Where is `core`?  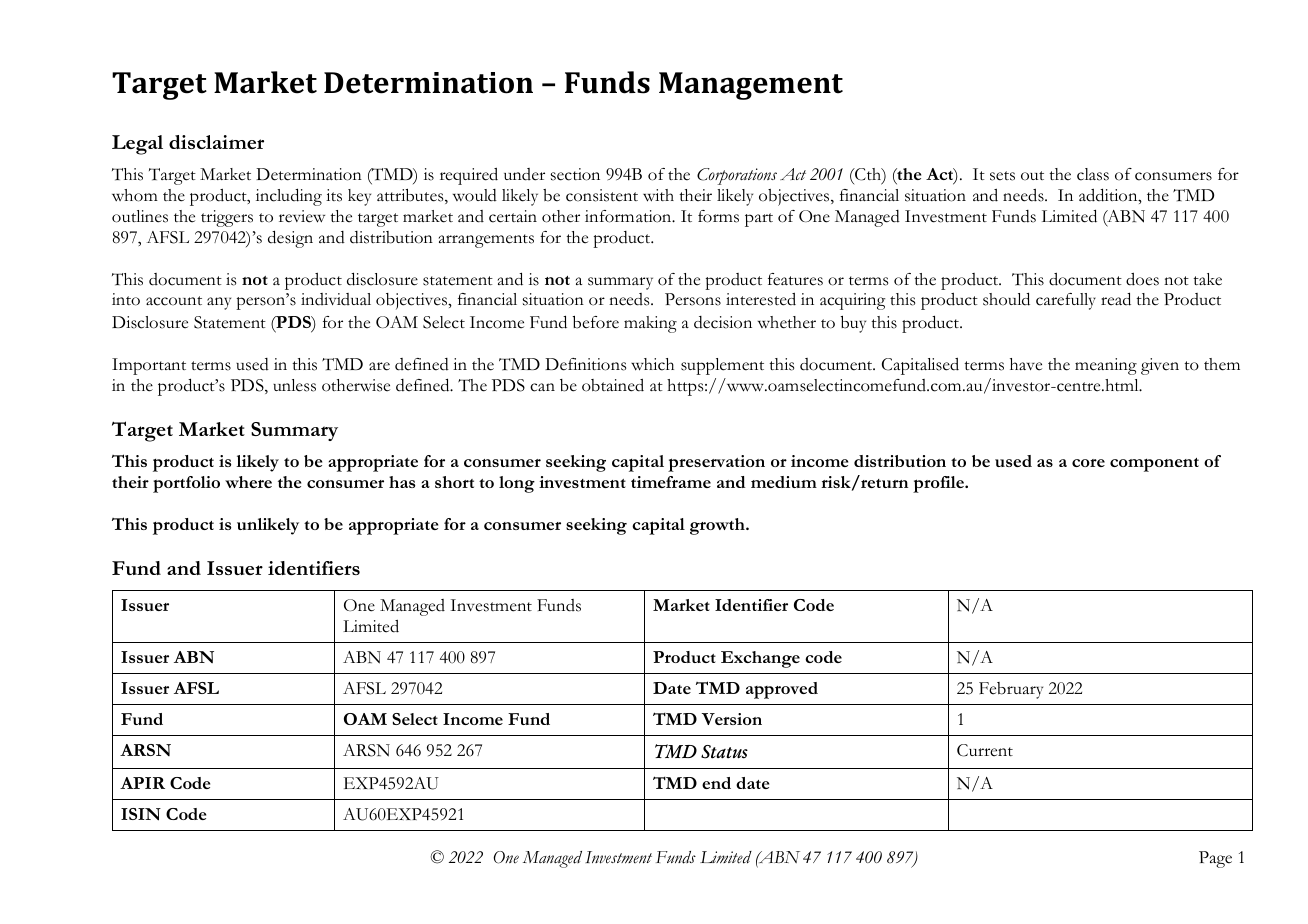 core is located at coordinates (1088, 463).
